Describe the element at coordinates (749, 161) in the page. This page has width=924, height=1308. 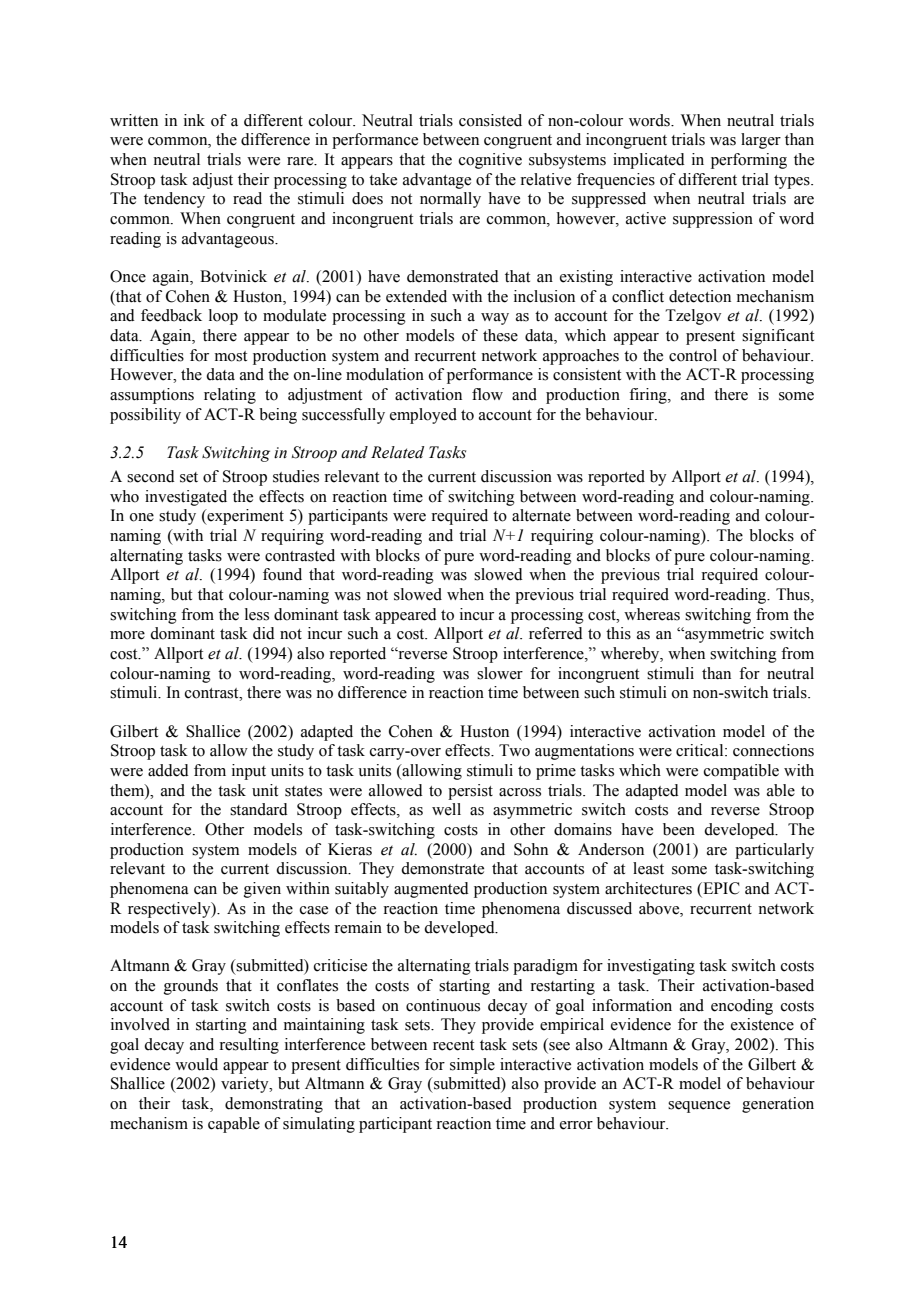
I see `performing` at that location.
